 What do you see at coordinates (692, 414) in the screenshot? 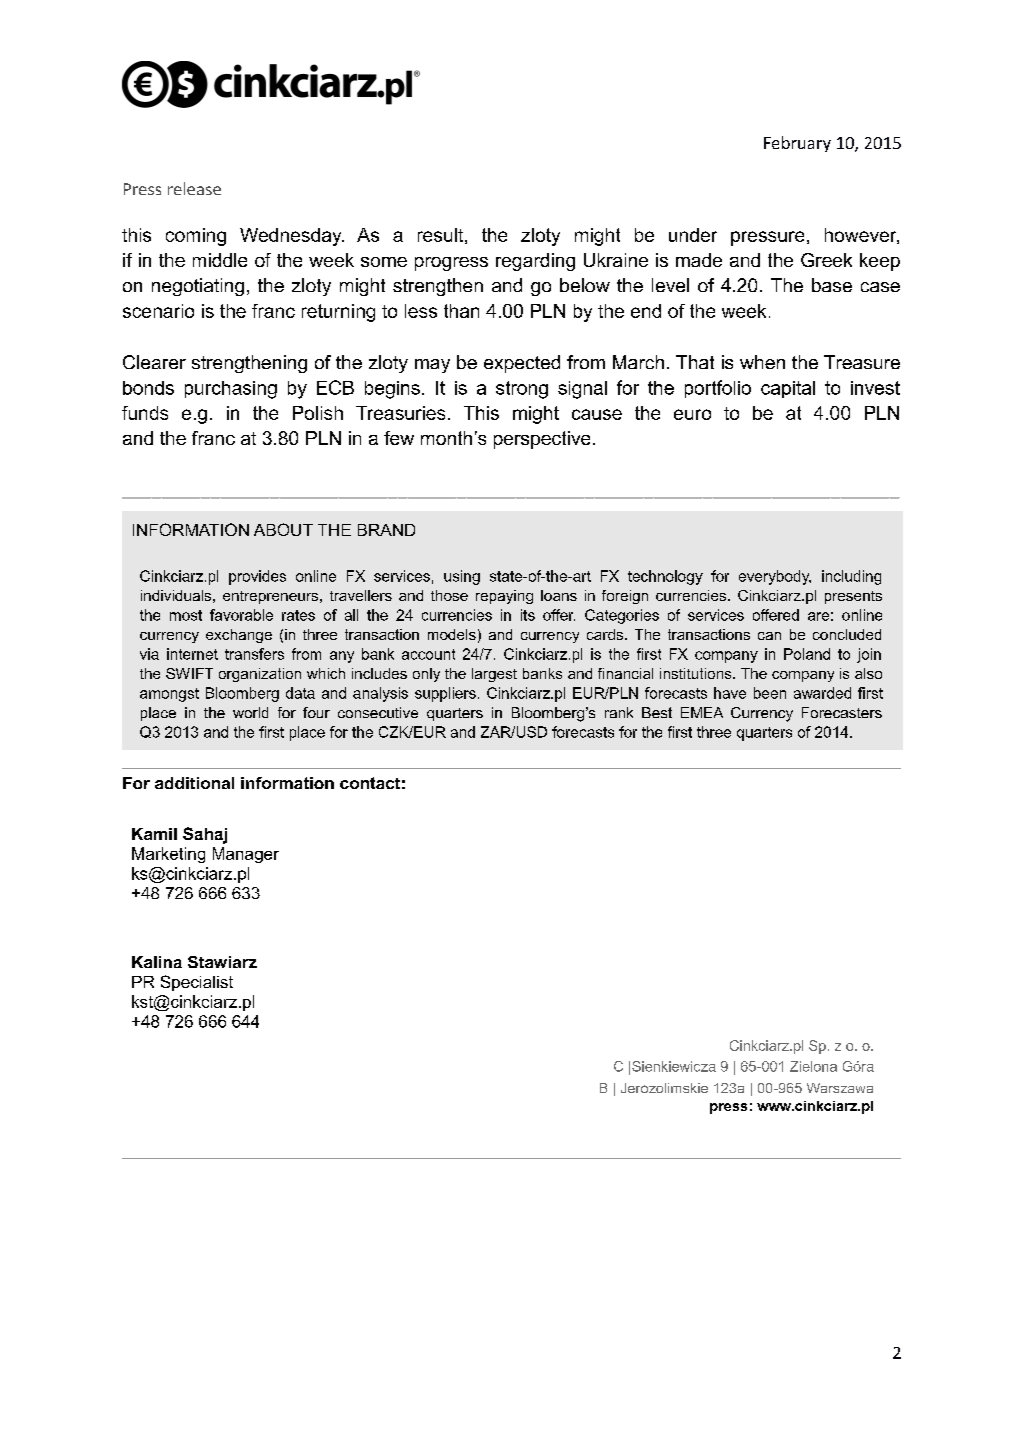
I see `euro` at bounding box center [692, 414].
